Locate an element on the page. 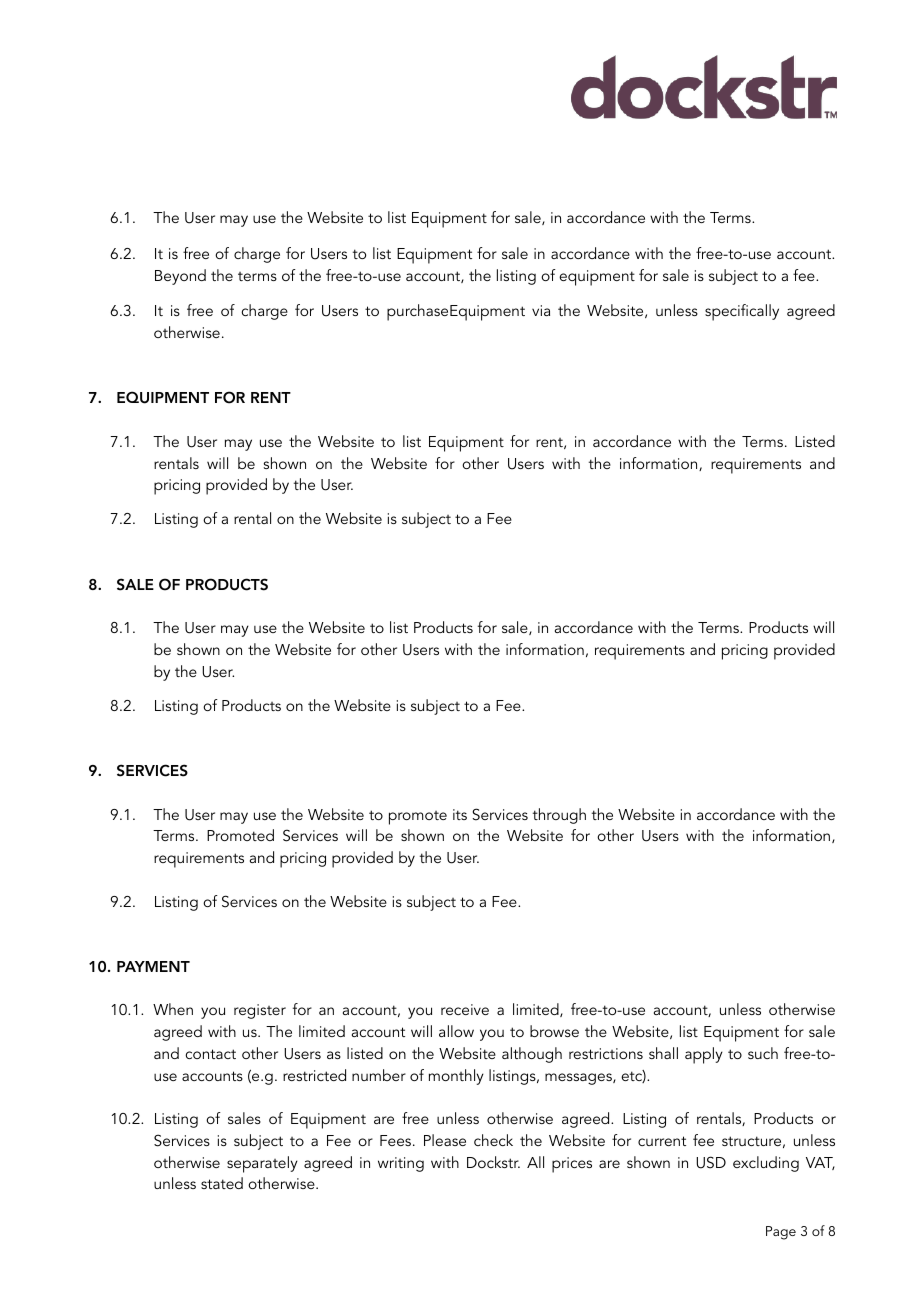  Beyond is located at coordinates (180, 277).
